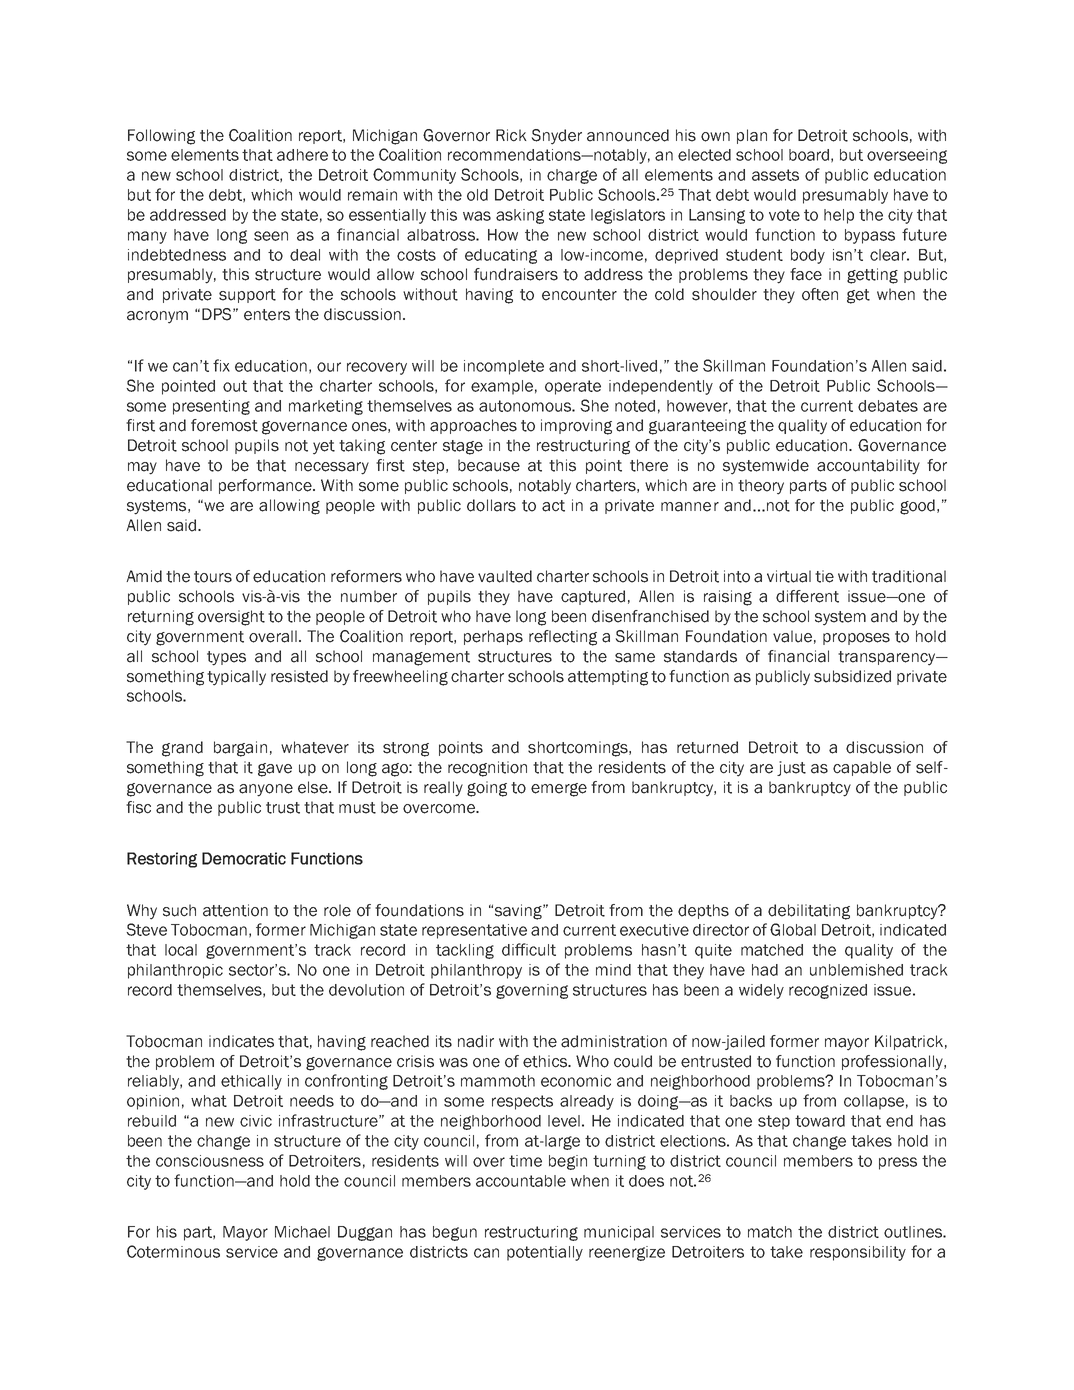 Image resolution: width=1074 pixels, height=1390 pixels. What do you see at coordinates (302, 1232) in the screenshot?
I see `Michael` at bounding box center [302, 1232].
